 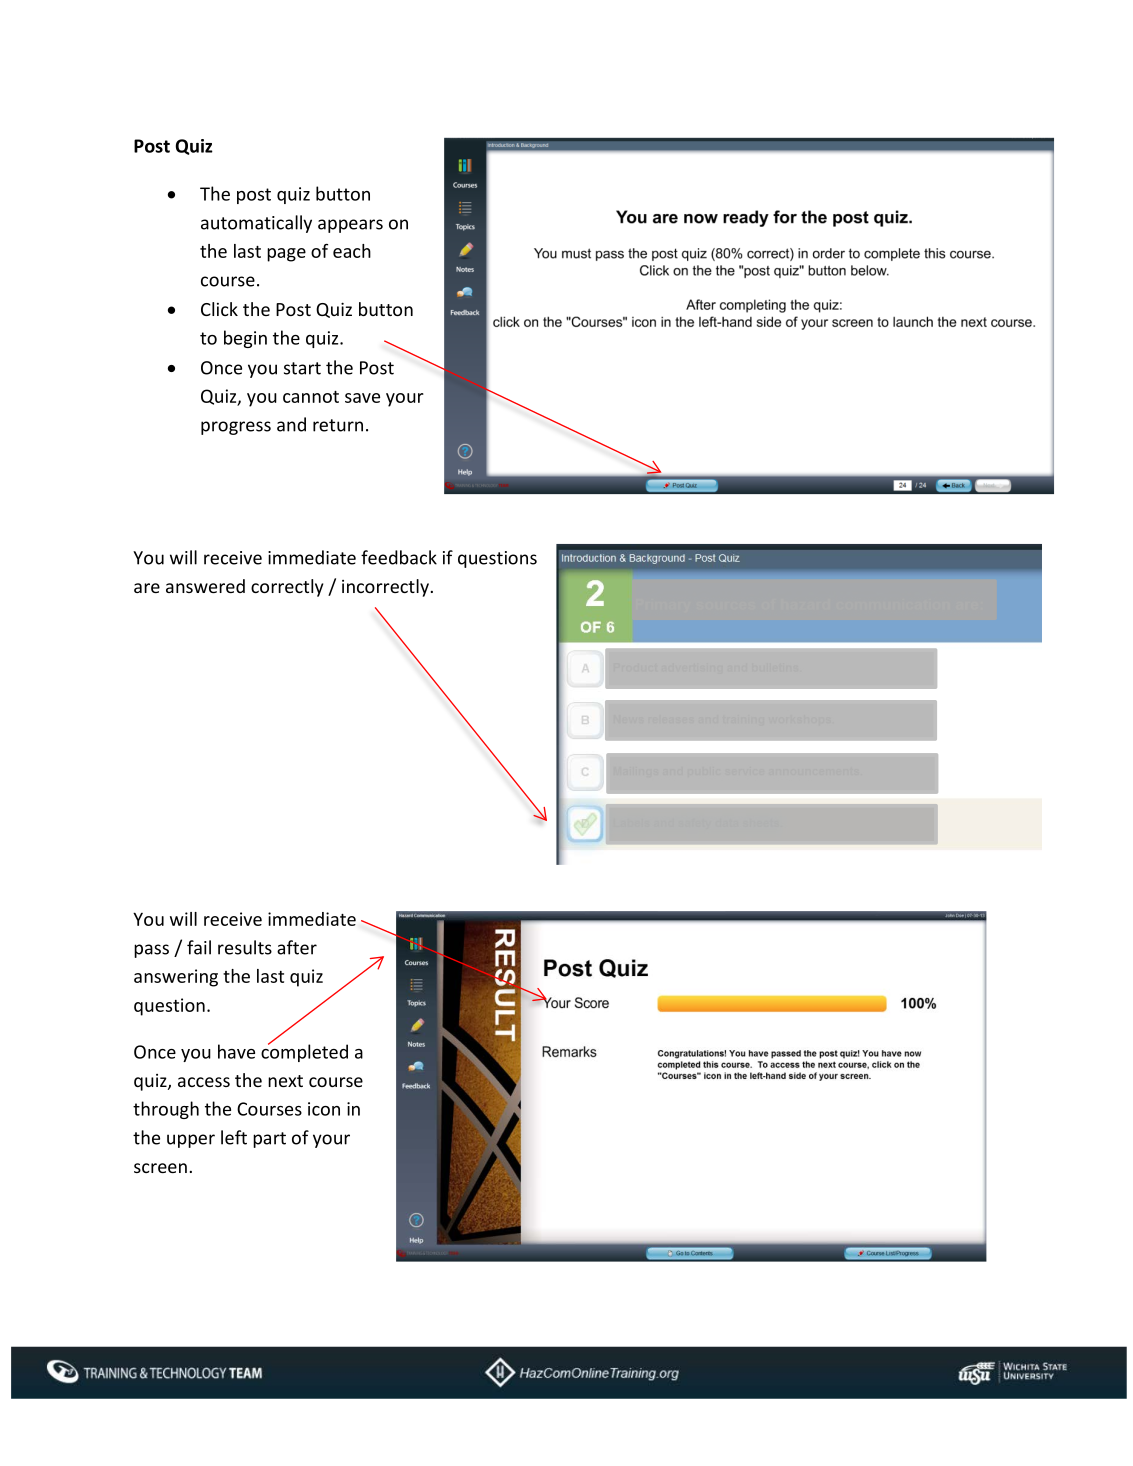 I want to click on each, so click(x=352, y=251).
